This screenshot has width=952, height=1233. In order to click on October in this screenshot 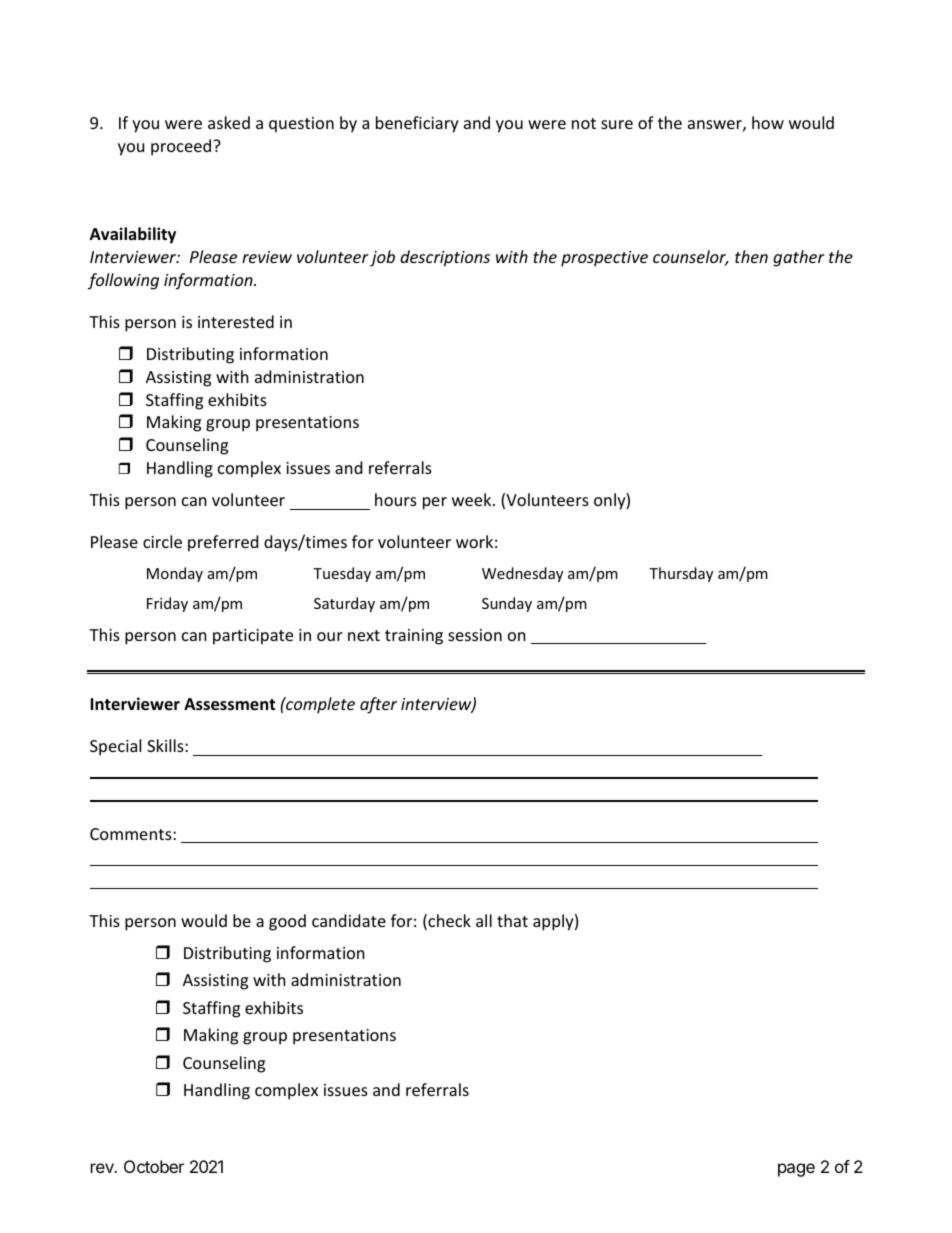, I will do `click(154, 1166)`.
